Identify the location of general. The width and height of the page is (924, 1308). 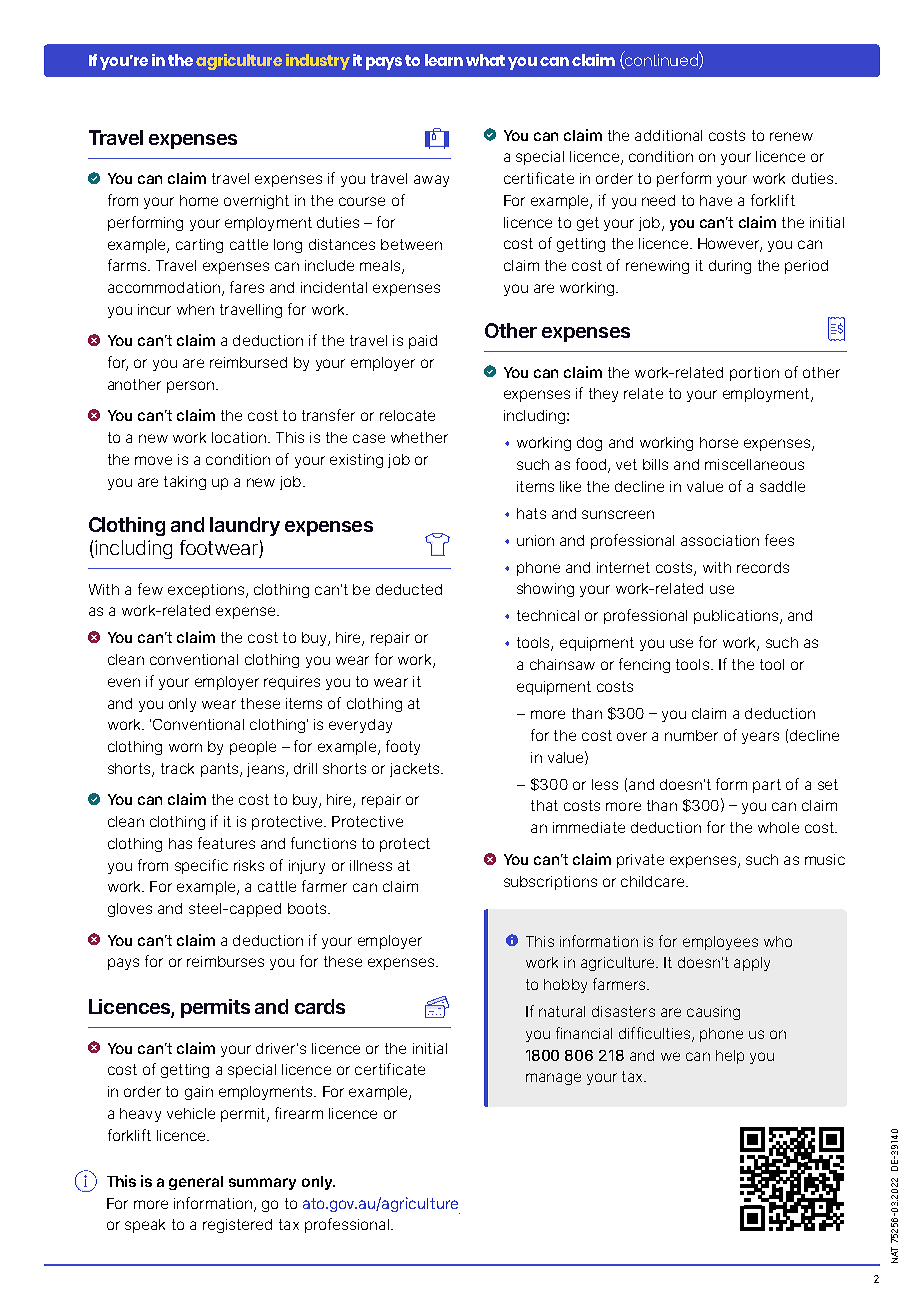
(196, 1183).
